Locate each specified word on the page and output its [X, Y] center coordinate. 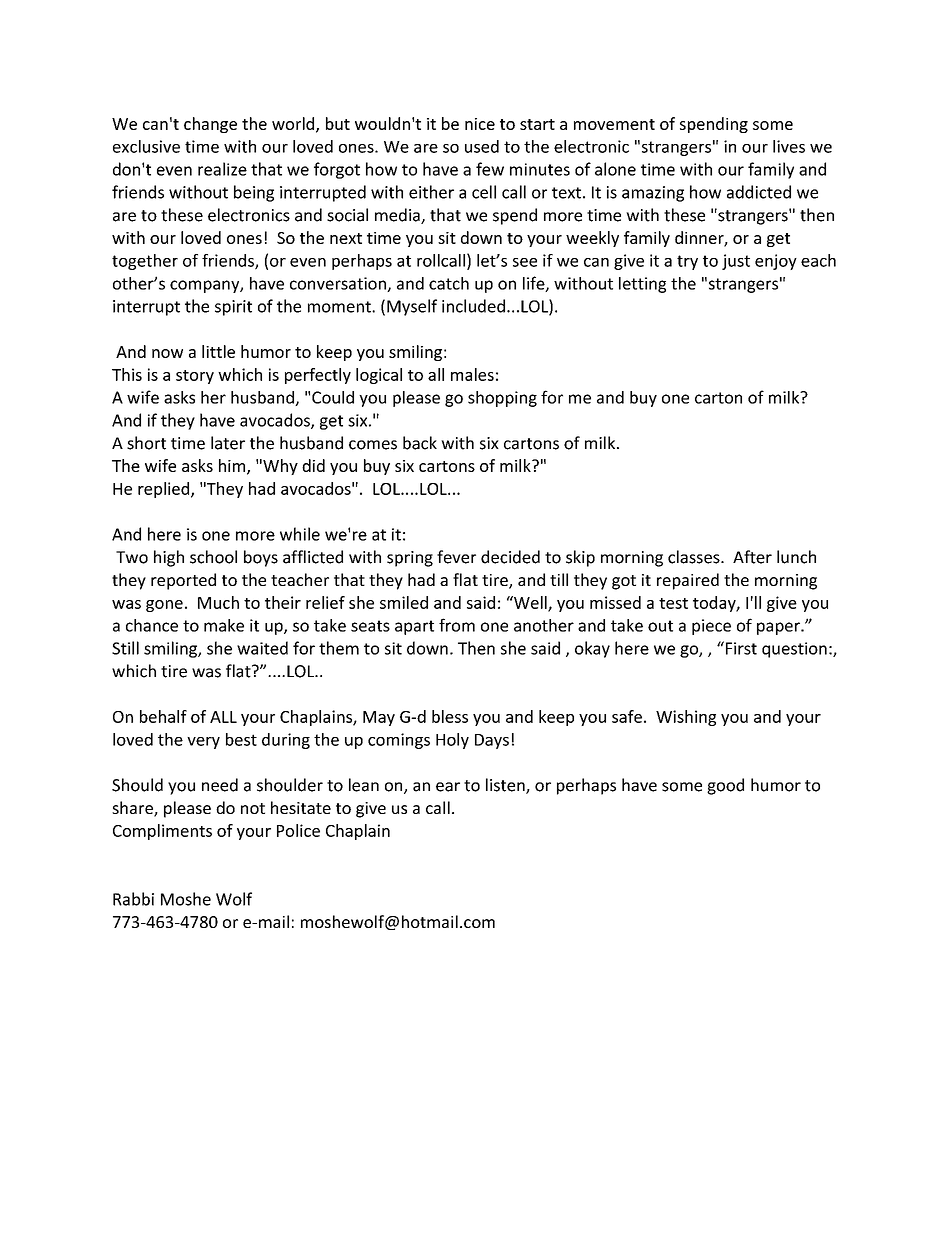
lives [789, 146]
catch [449, 283]
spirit [233, 308]
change [210, 125]
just [736, 262]
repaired [688, 581]
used [482, 146]
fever [456, 557]
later [228, 443]
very [203, 743]
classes [695, 557]
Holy [452, 741]
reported [183, 581]
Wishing [686, 718]
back [420, 443]
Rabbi [133, 899]
